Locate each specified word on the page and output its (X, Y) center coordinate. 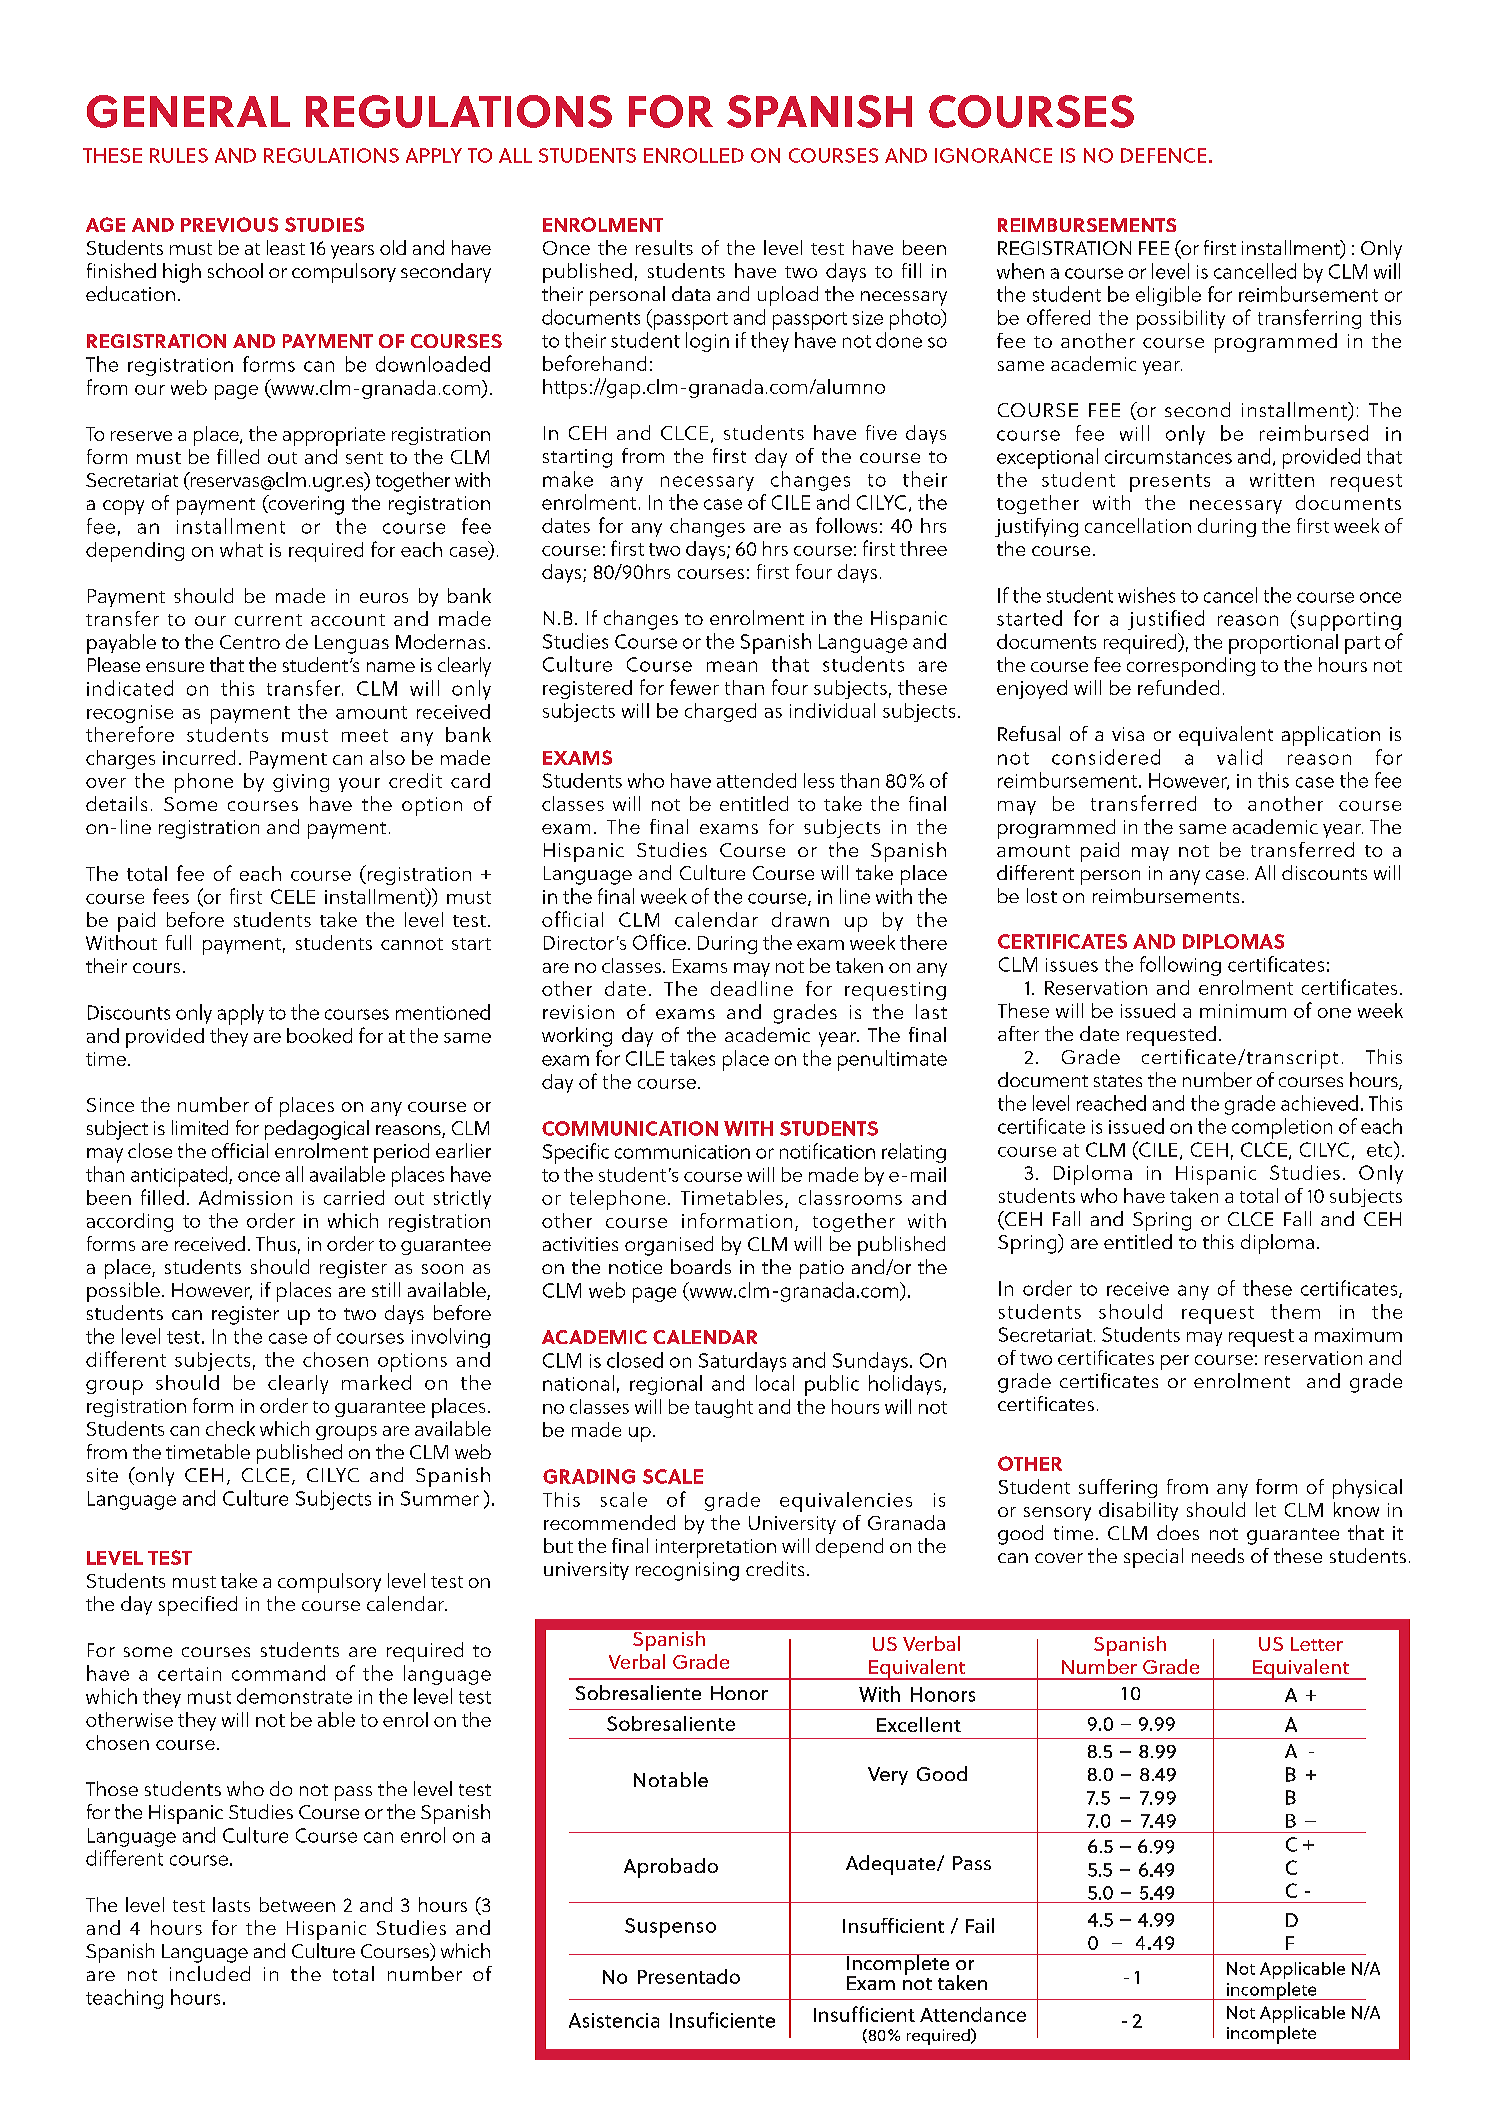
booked (319, 1035)
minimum (1243, 1011)
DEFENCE (1163, 155)
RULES (179, 155)
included (210, 1973)
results (664, 247)
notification (827, 1151)
